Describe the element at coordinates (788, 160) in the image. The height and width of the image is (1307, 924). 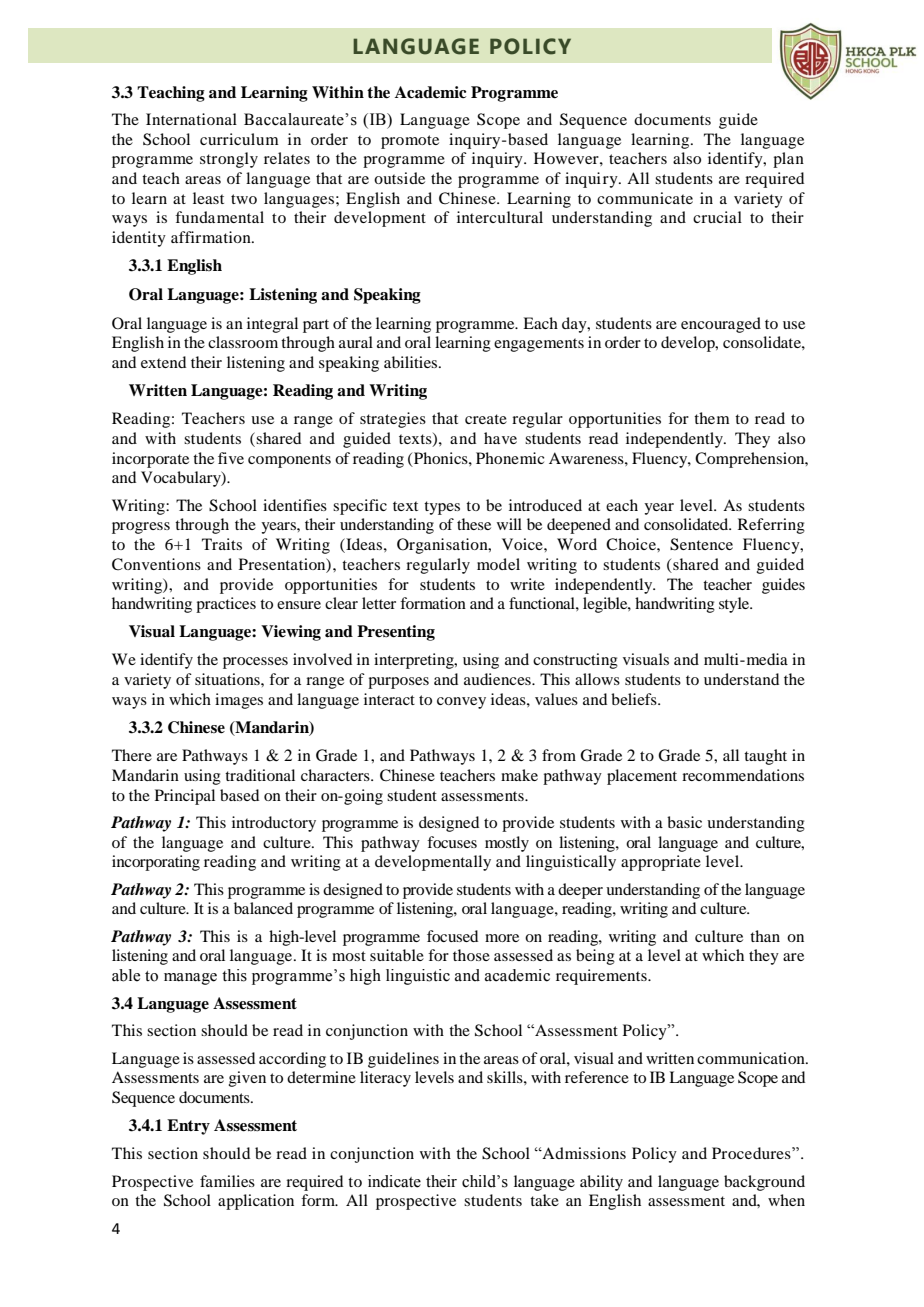
I see `plan` at that location.
